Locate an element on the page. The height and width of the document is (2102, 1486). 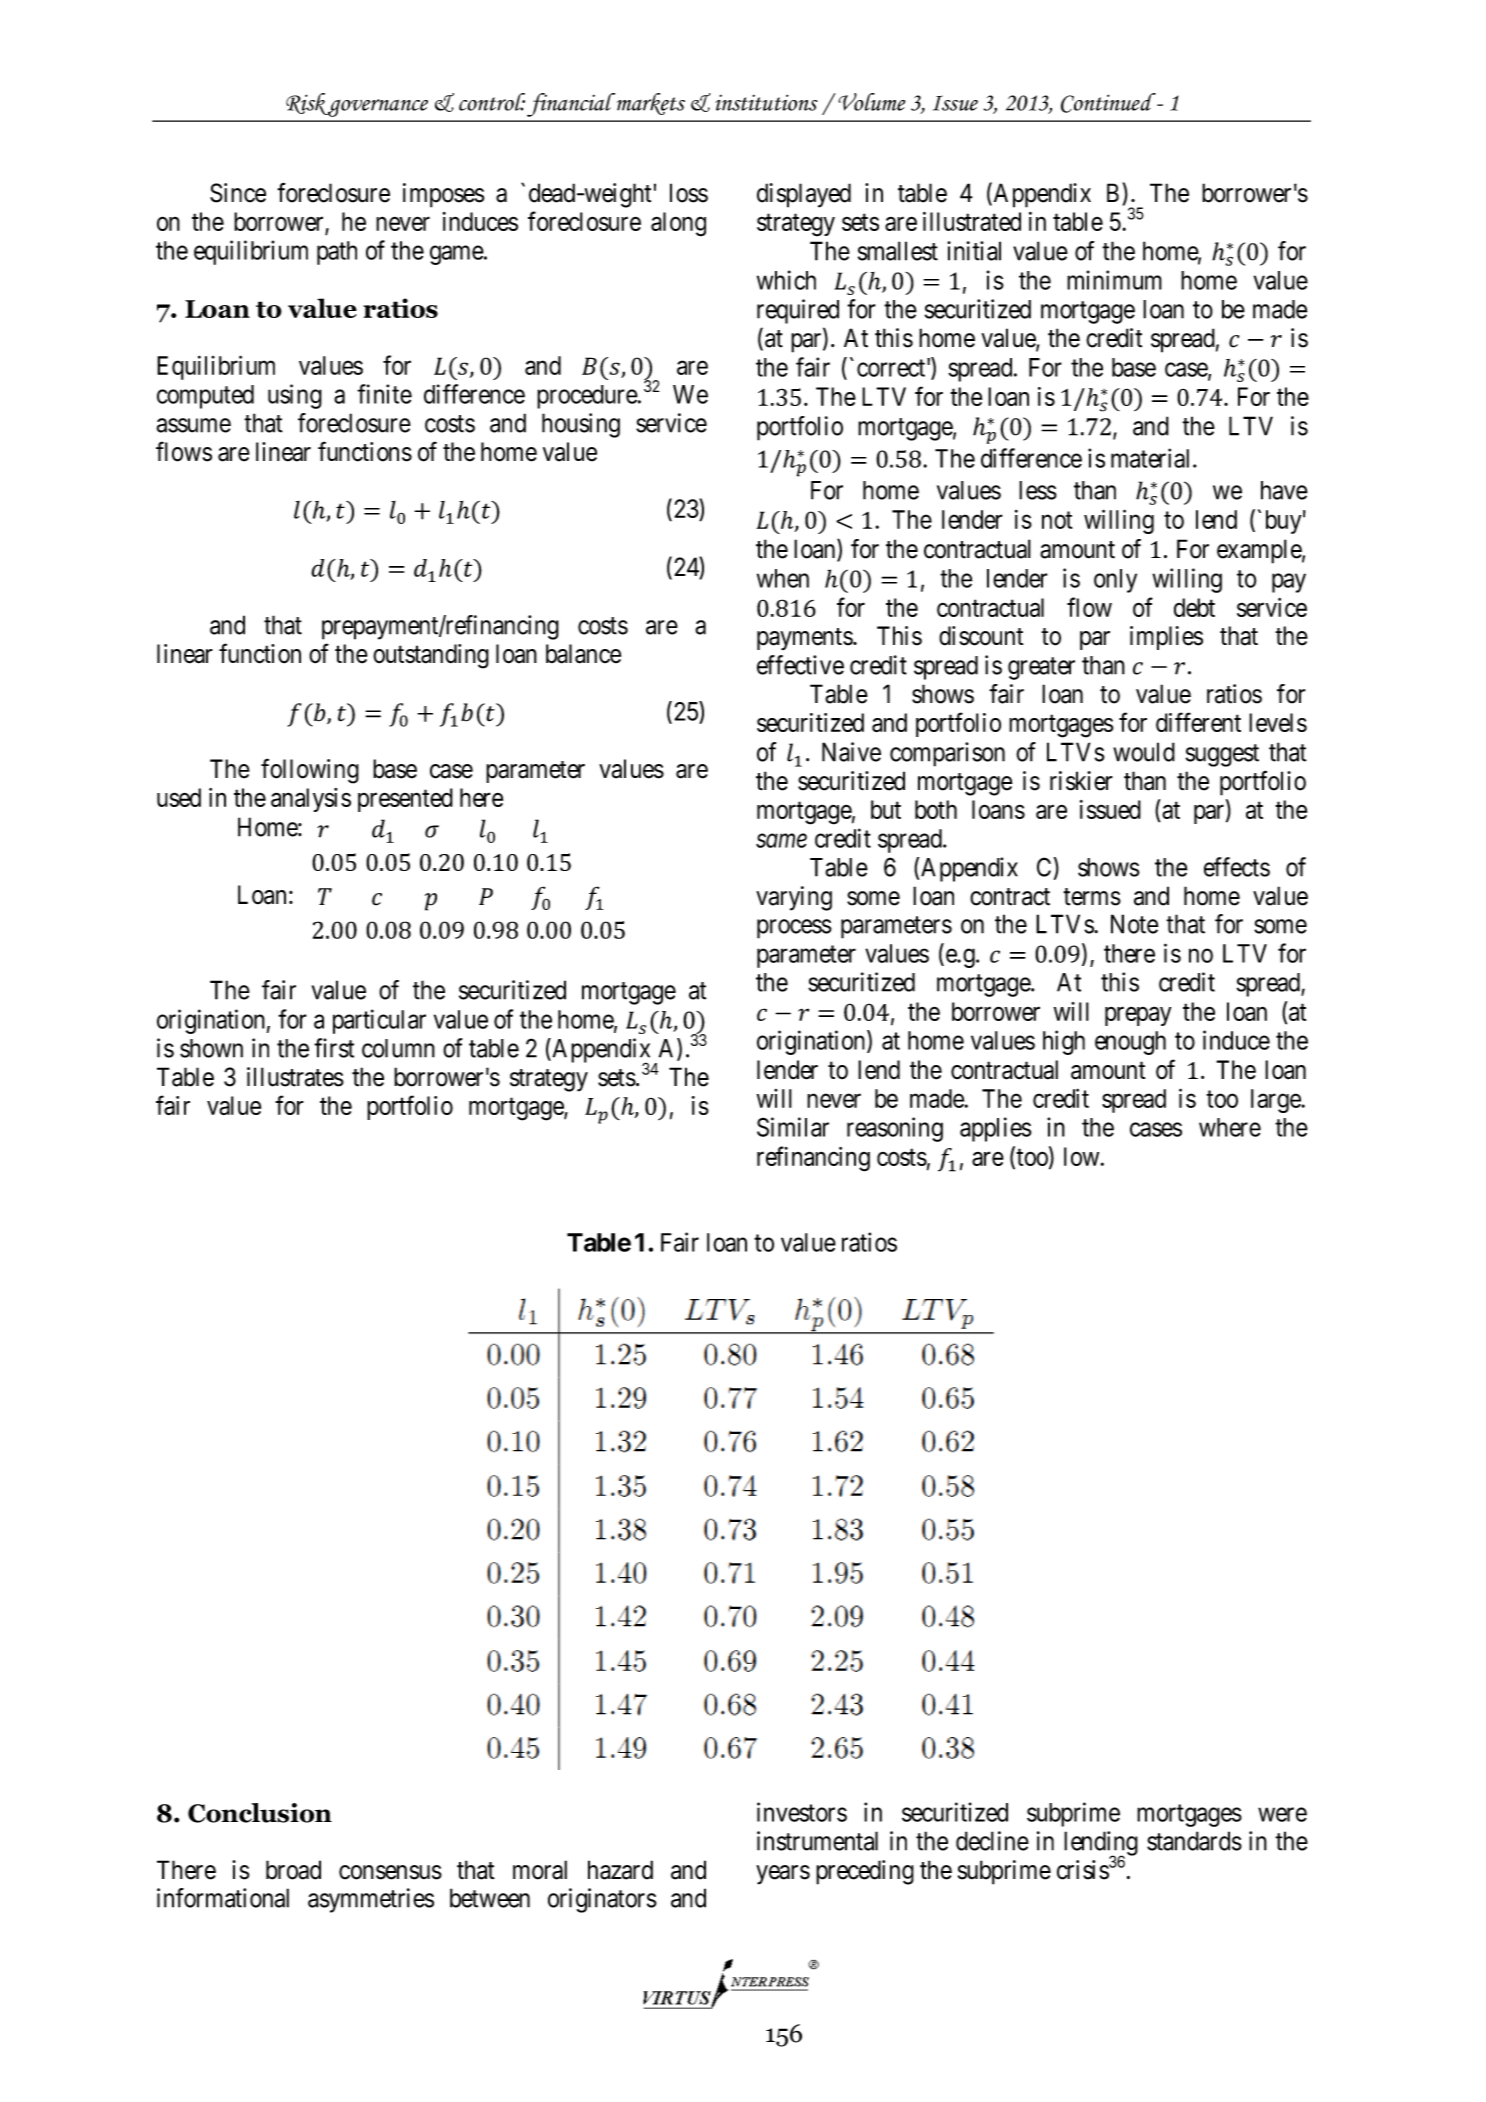
illustrates is located at coordinates (295, 1077).
